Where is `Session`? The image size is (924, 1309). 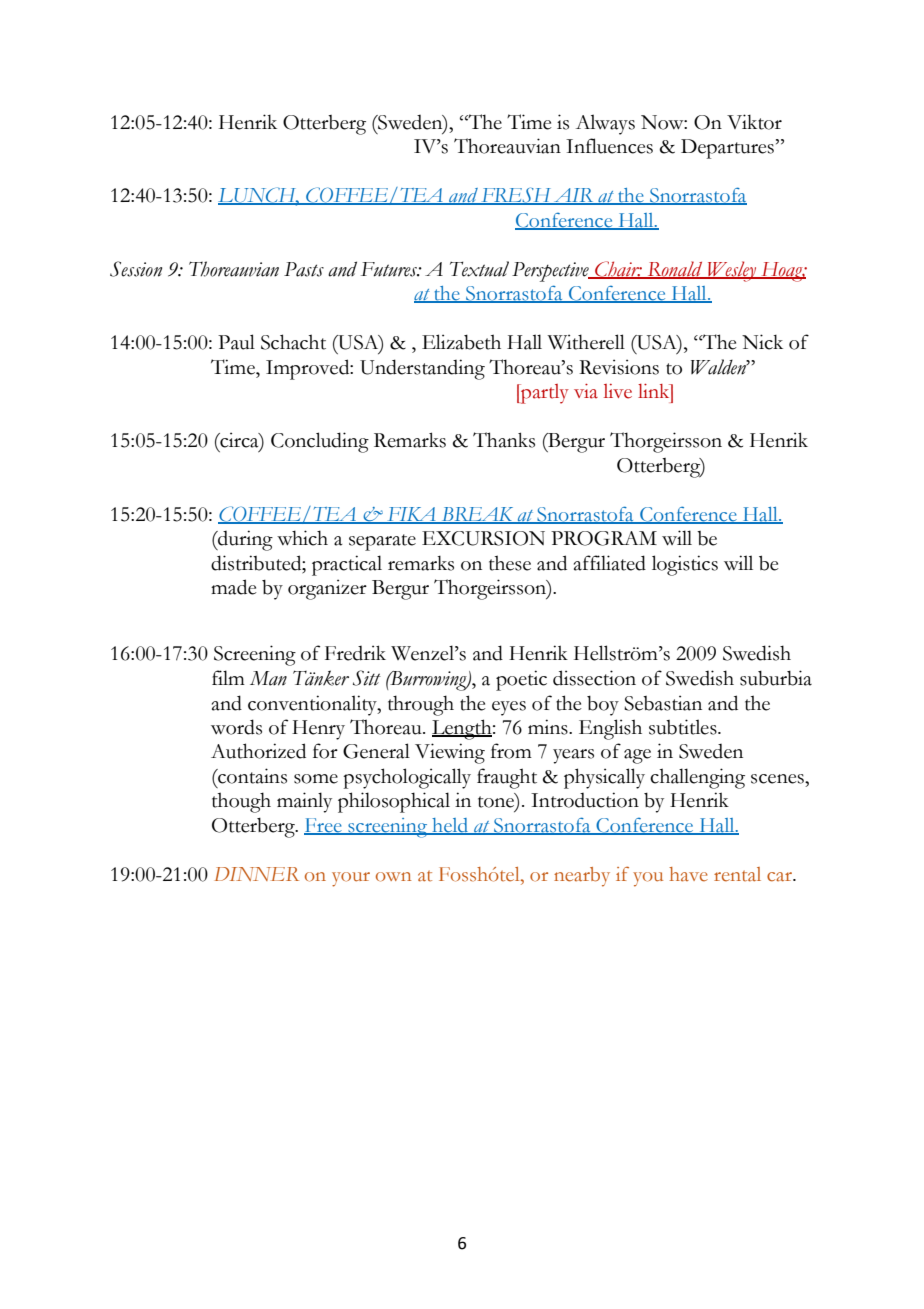 Session is located at coordinates (136, 269).
